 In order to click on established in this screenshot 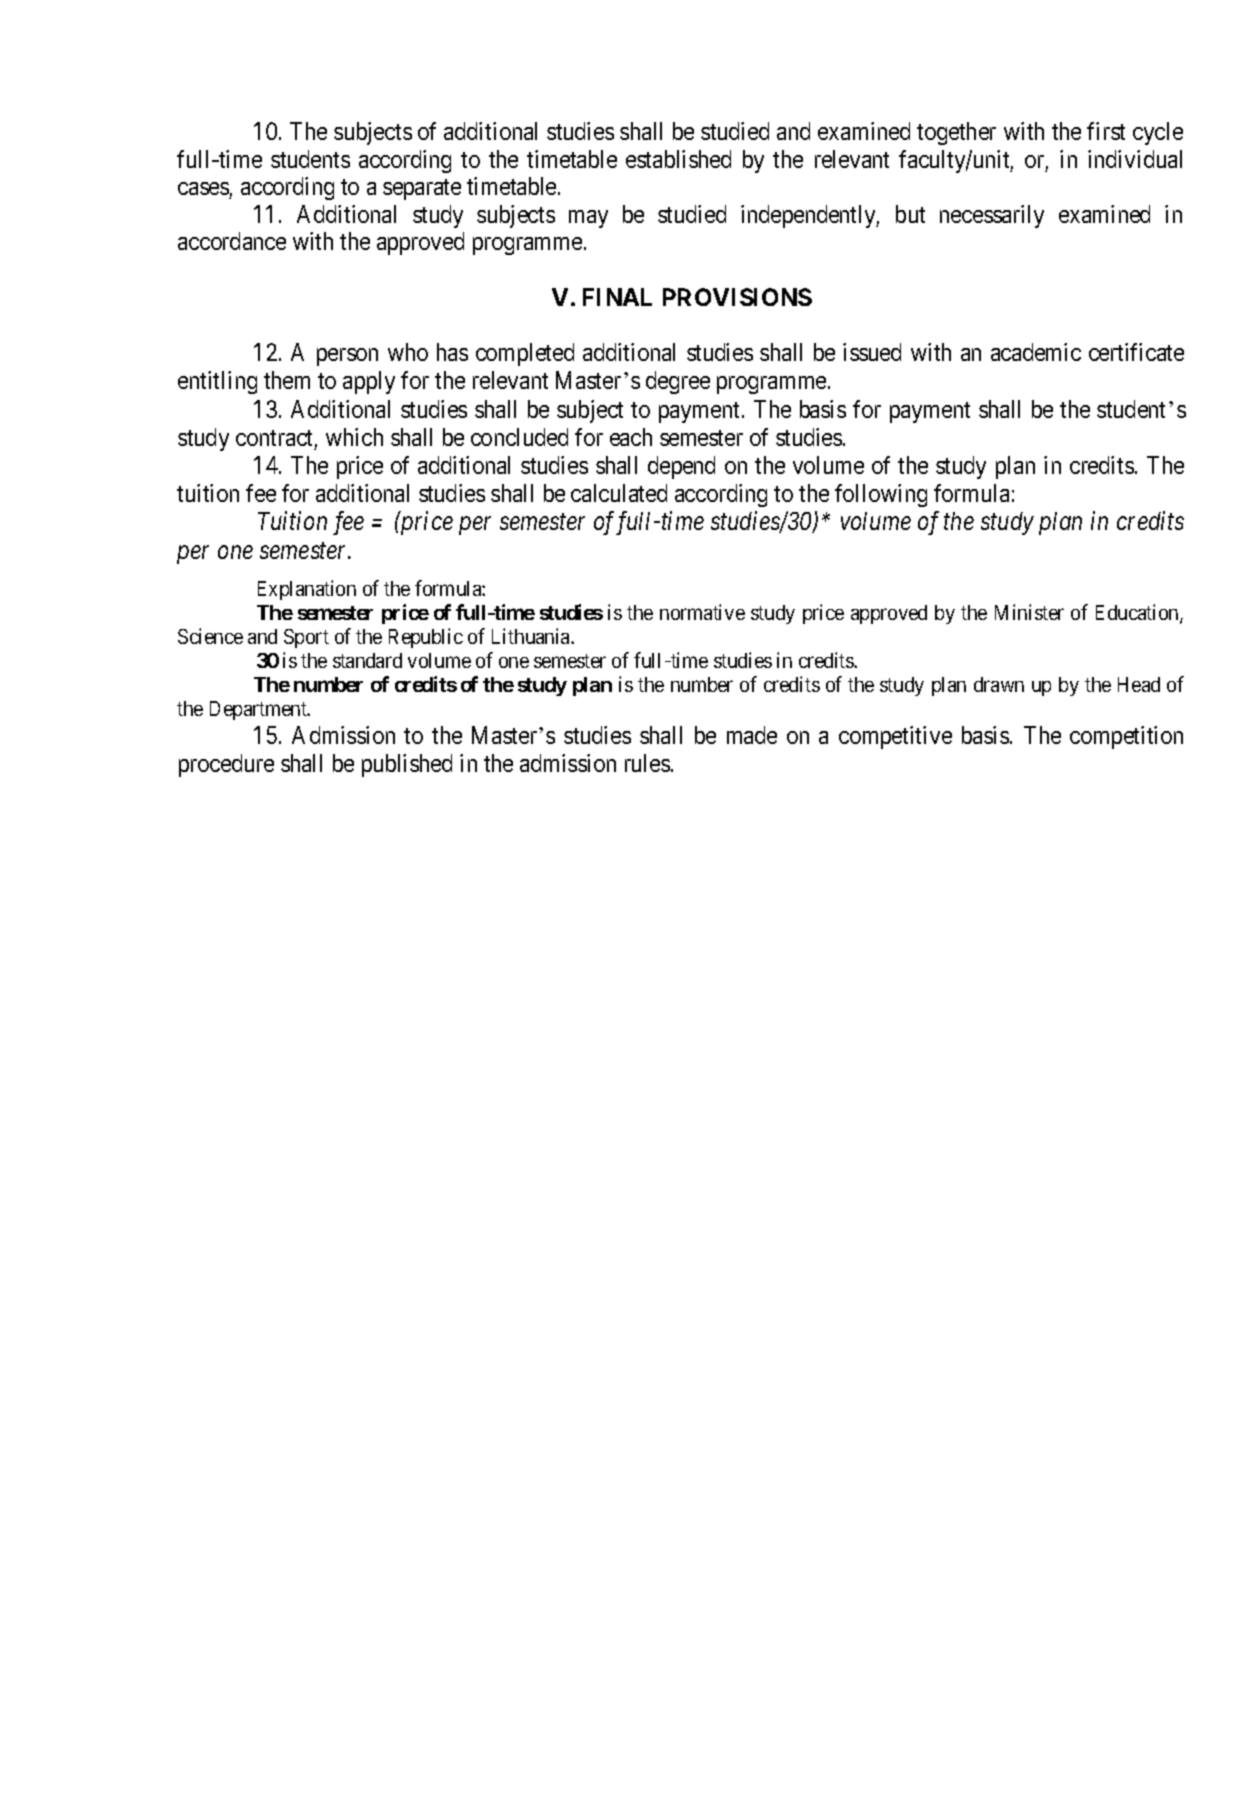, I will do `click(678, 159)`.
